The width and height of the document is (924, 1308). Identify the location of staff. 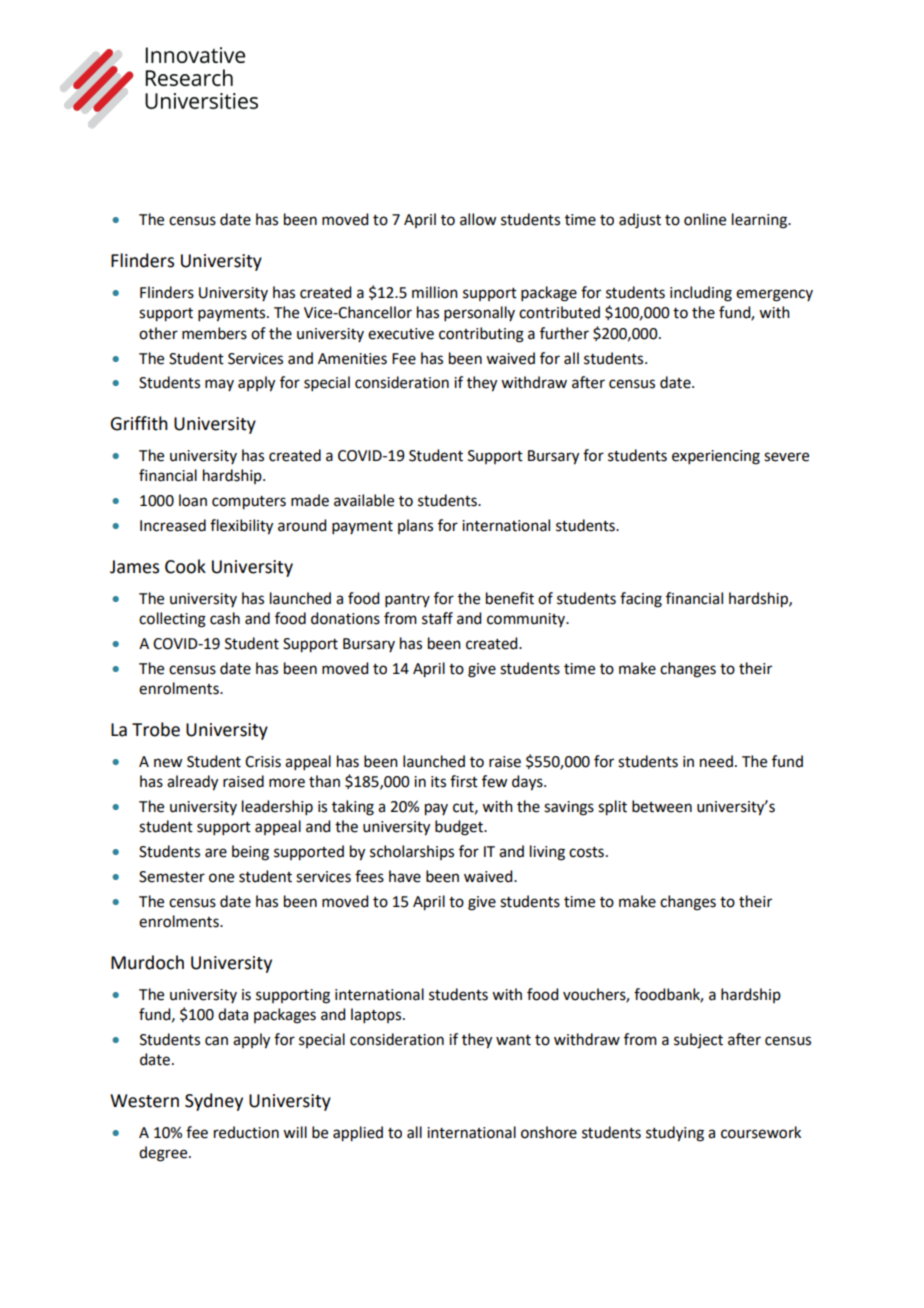
(437, 618).
